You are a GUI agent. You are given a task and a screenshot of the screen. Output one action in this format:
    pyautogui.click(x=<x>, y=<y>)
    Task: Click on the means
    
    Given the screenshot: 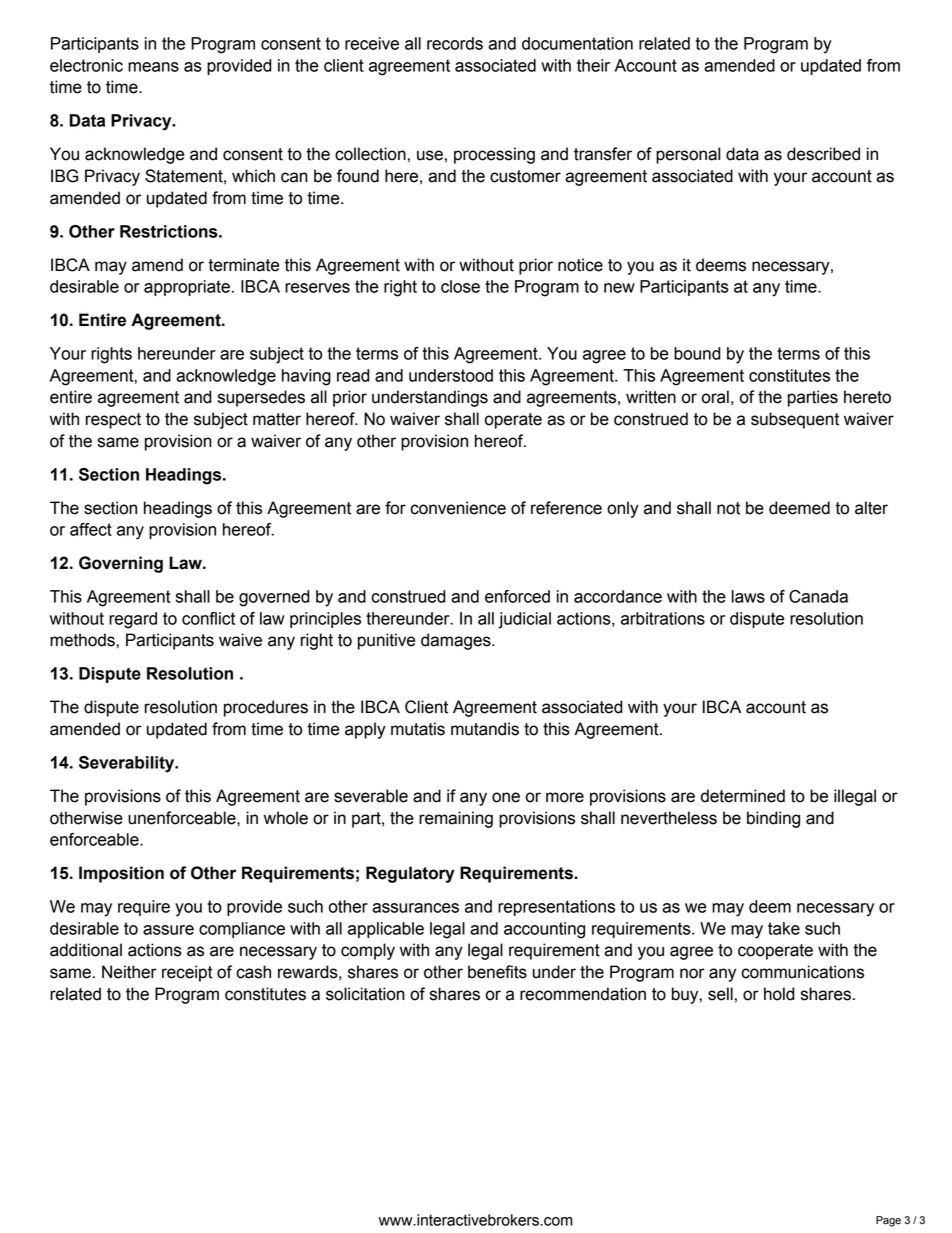 What is the action you would take?
    pyautogui.click(x=153, y=67)
